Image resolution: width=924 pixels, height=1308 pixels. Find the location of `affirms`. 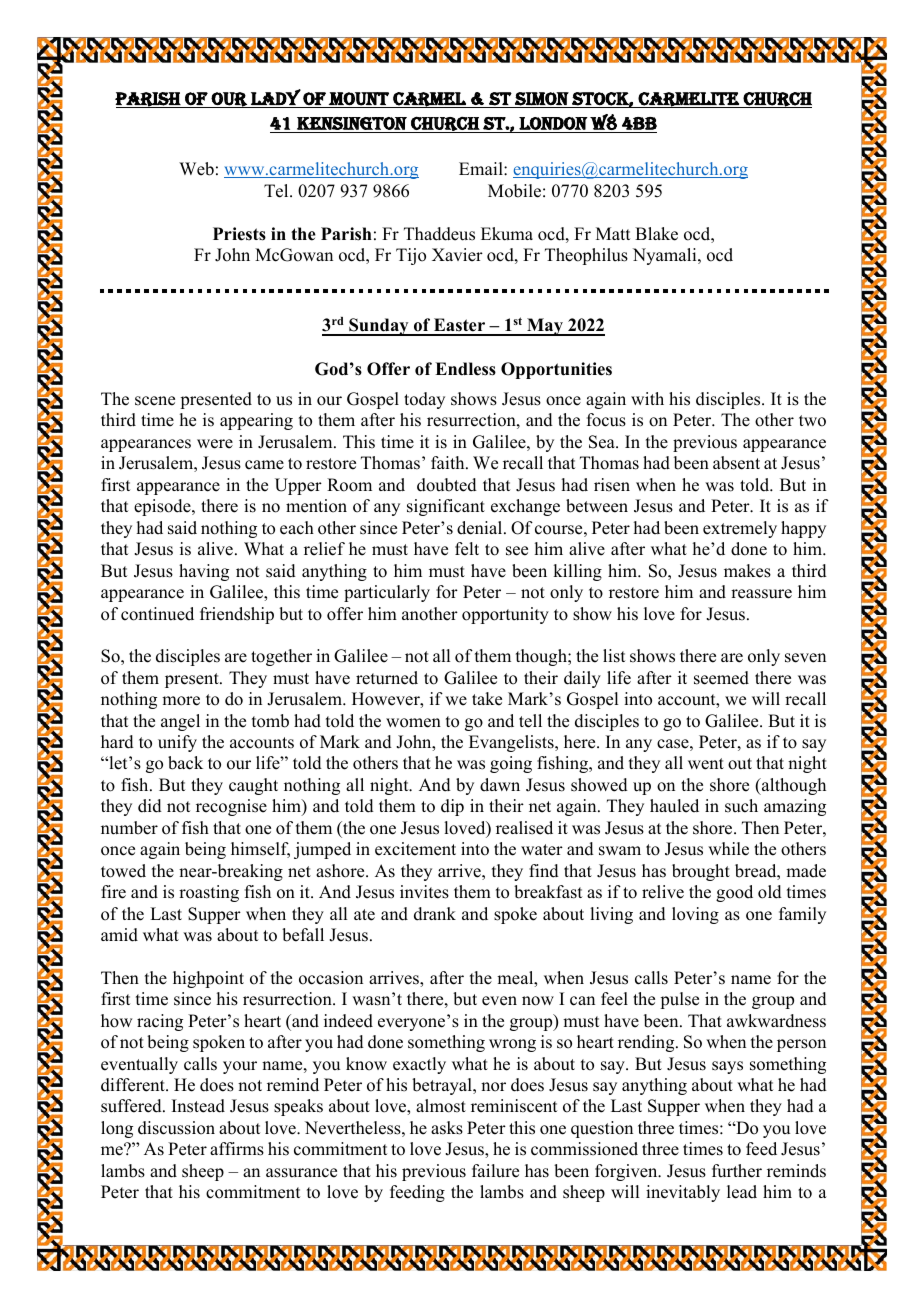

affirms is located at coordinates (237, 1149).
